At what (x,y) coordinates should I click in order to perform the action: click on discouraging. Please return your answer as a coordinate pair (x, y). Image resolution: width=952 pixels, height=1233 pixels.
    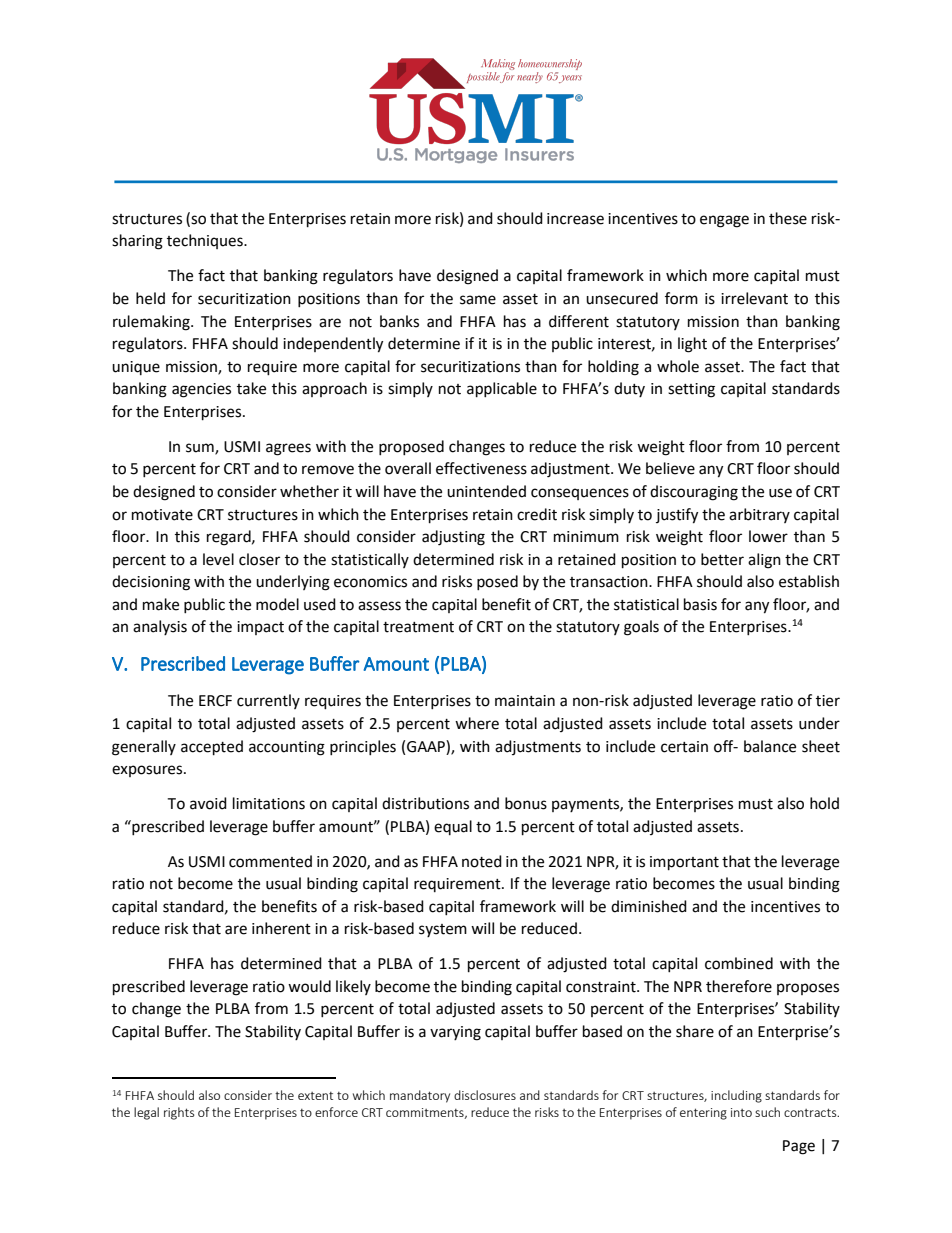
    Looking at the image, I should click on (694, 493).
